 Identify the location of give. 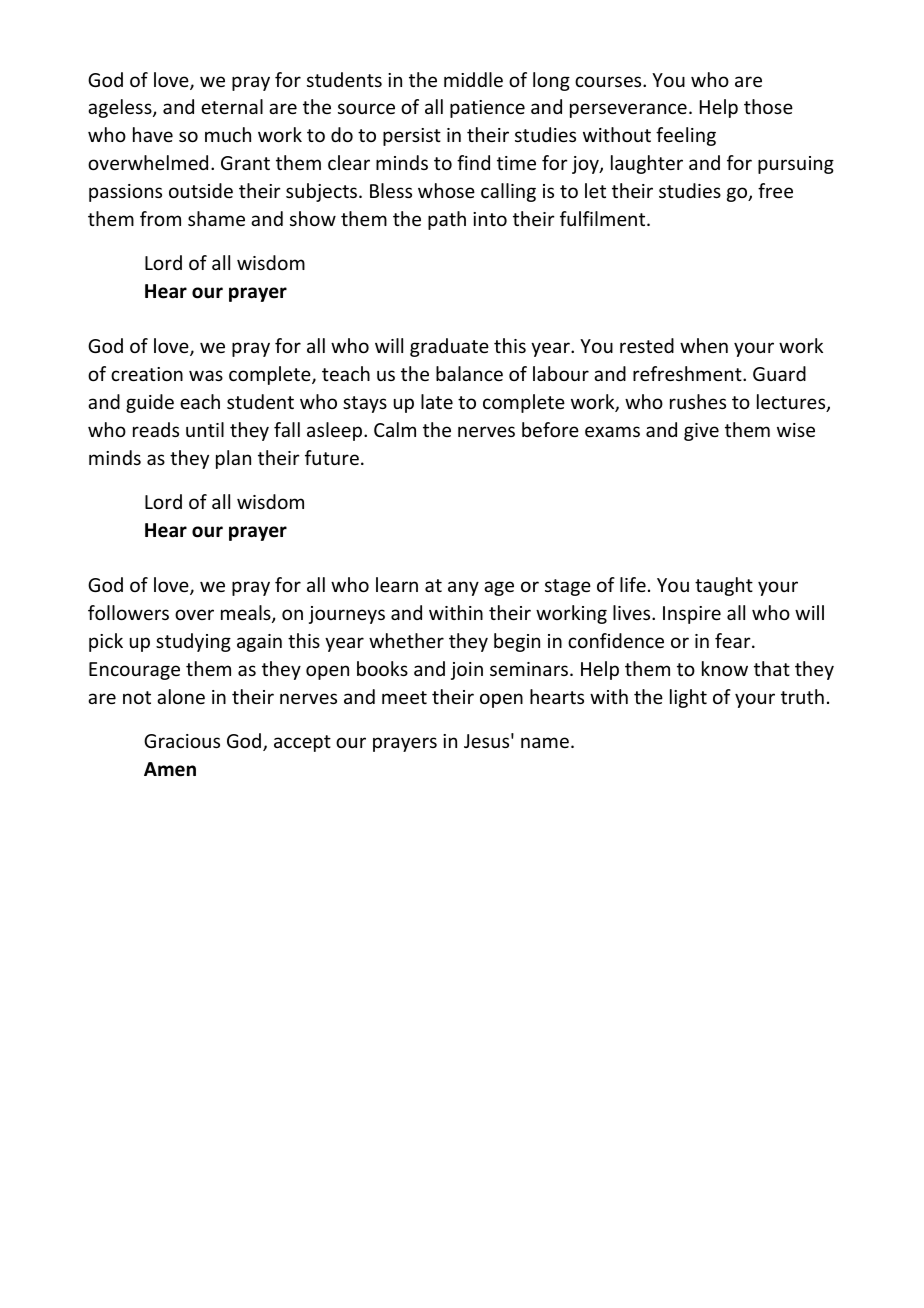
(701, 432).
